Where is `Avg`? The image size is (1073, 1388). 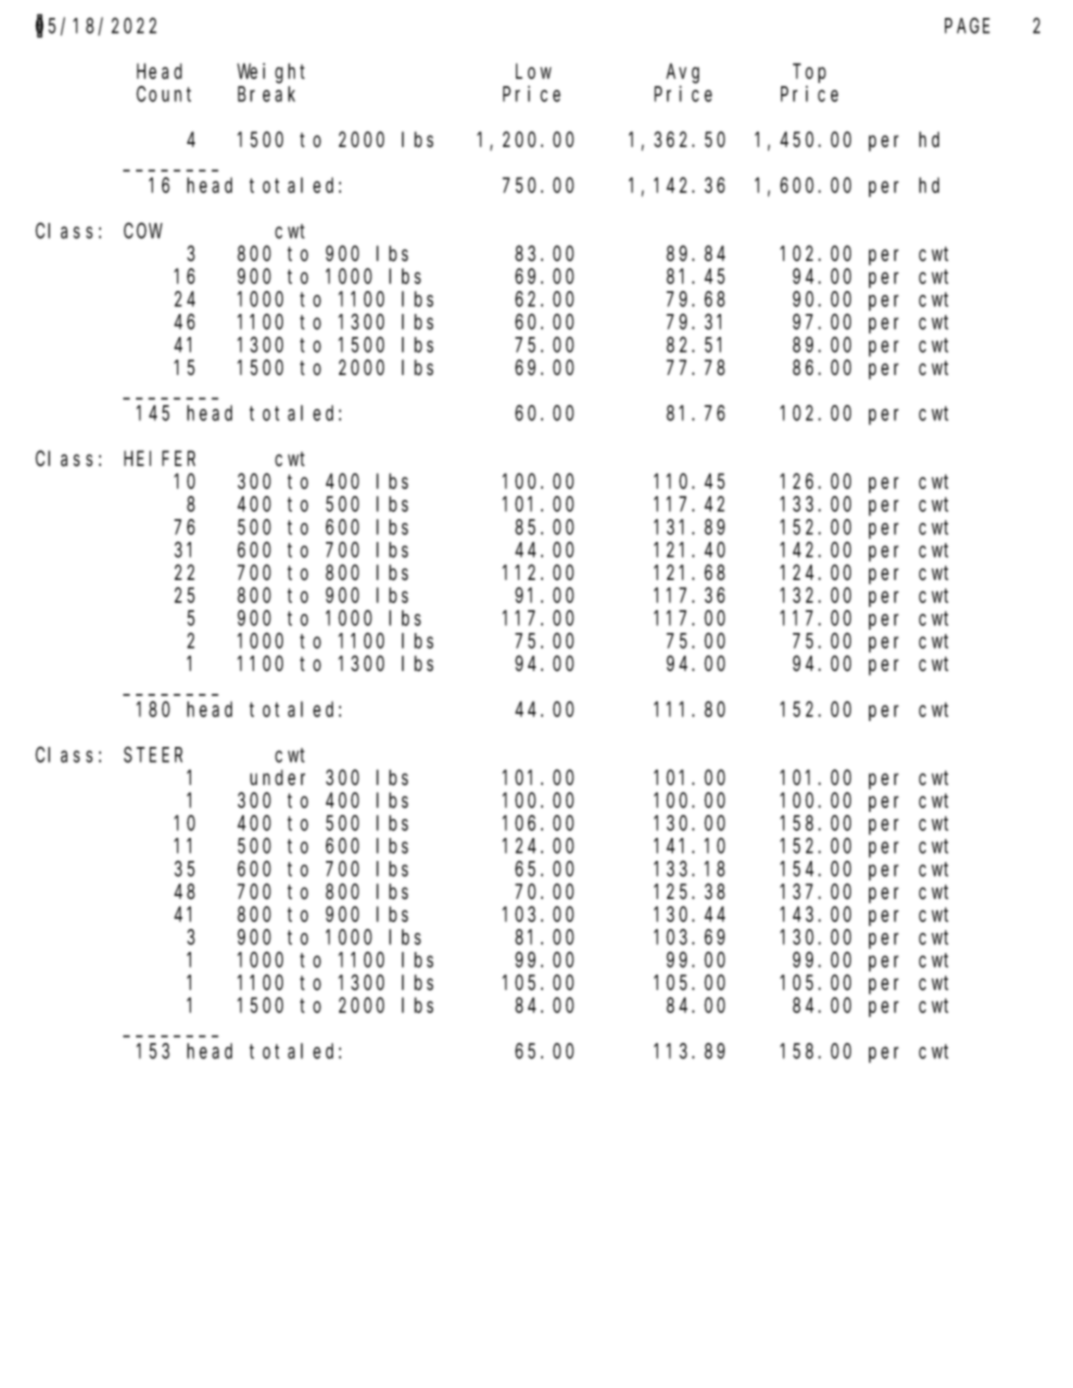 Avg is located at coordinates (682, 74).
